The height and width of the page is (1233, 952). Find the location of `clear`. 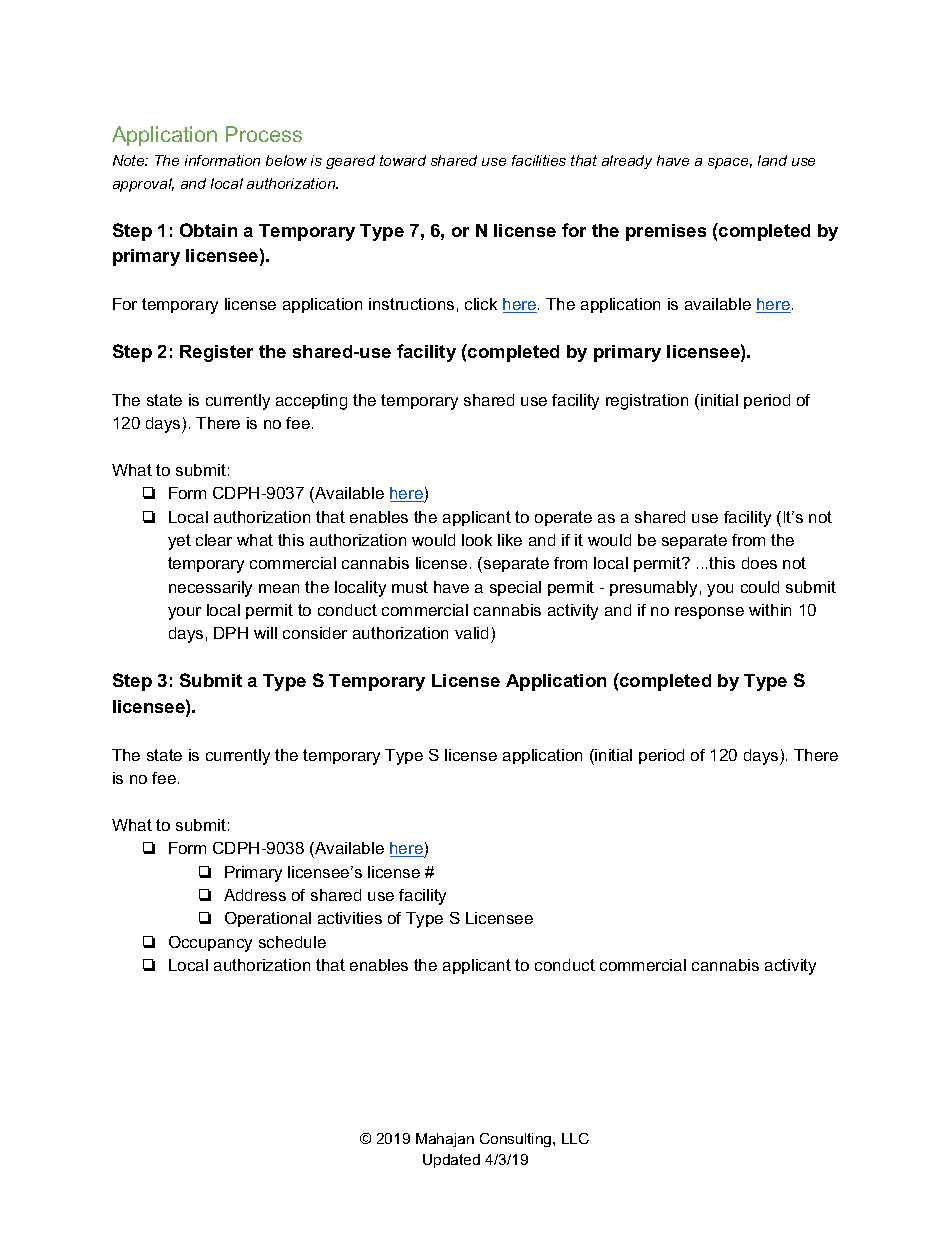

clear is located at coordinates (214, 540).
